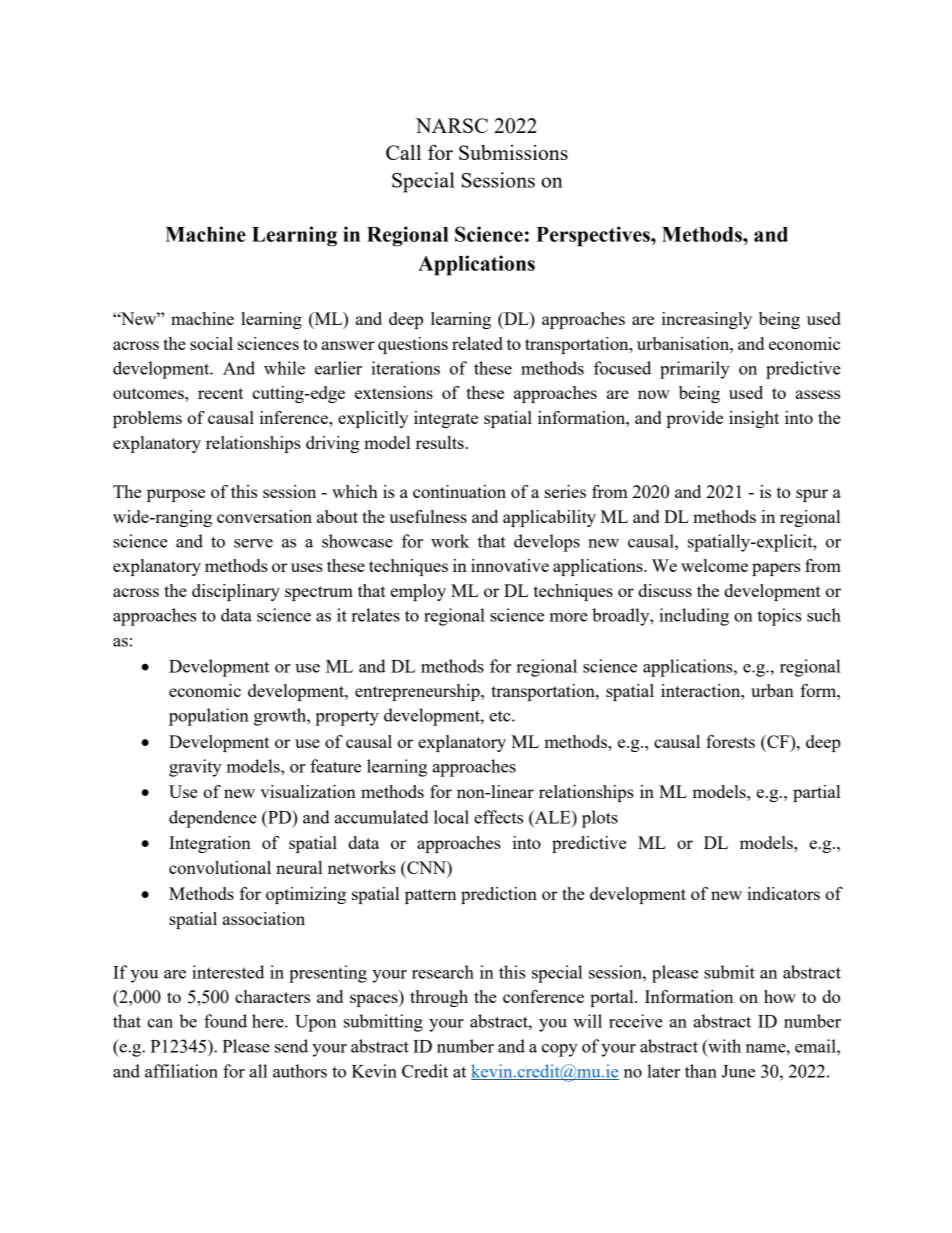 This document has width=952, height=1233. I want to click on Call, so click(403, 152).
